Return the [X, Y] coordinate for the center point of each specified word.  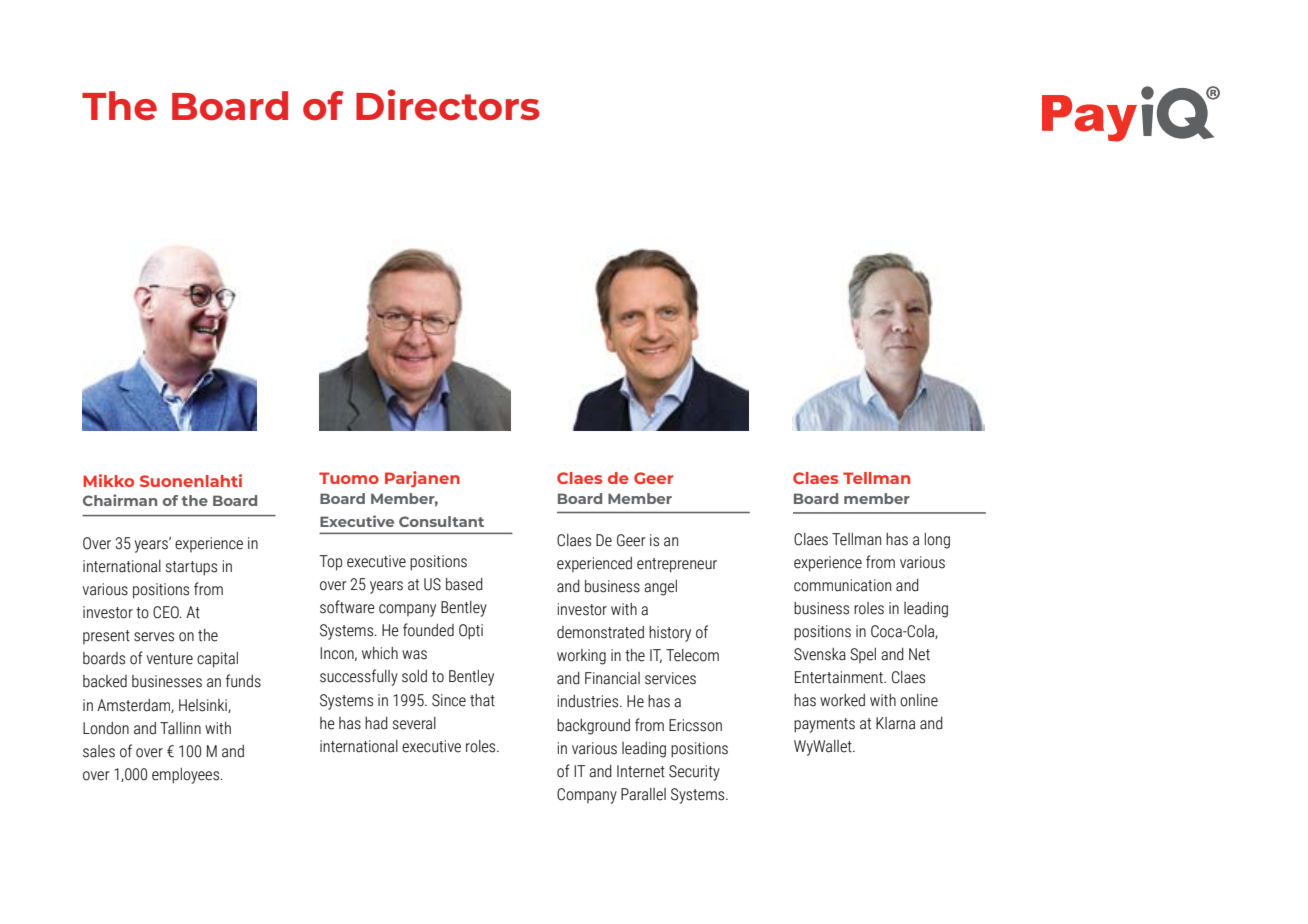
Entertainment [840, 677]
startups [191, 568]
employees [187, 776]
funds [243, 681]
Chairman [120, 500]
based [464, 584]
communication [842, 585]
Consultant [441, 521]
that [482, 700]
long [937, 541]
